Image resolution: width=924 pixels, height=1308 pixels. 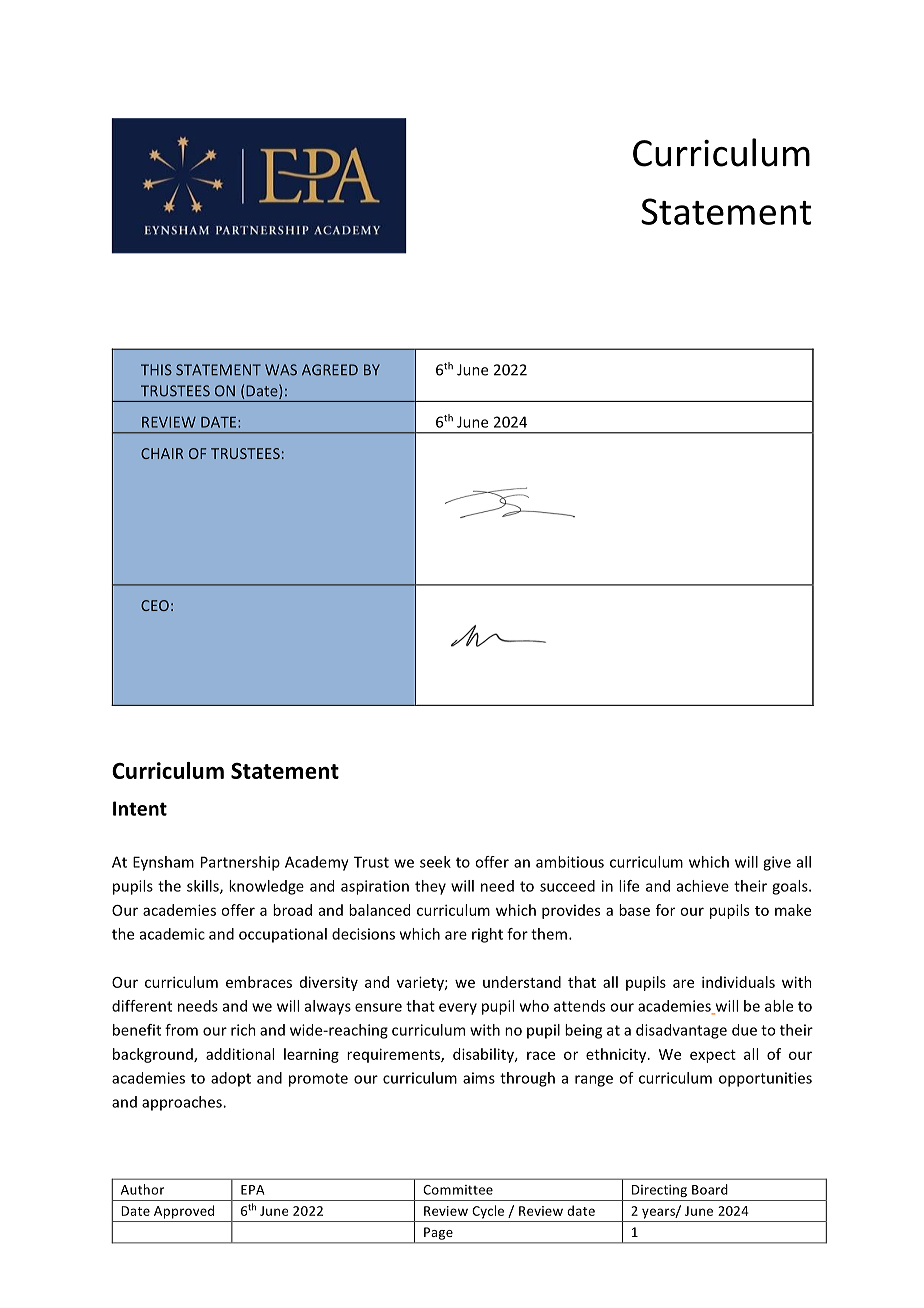 What do you see at coordinates (155, 605) in the document?
I see `CEO` at bounding box center [155, 605].
